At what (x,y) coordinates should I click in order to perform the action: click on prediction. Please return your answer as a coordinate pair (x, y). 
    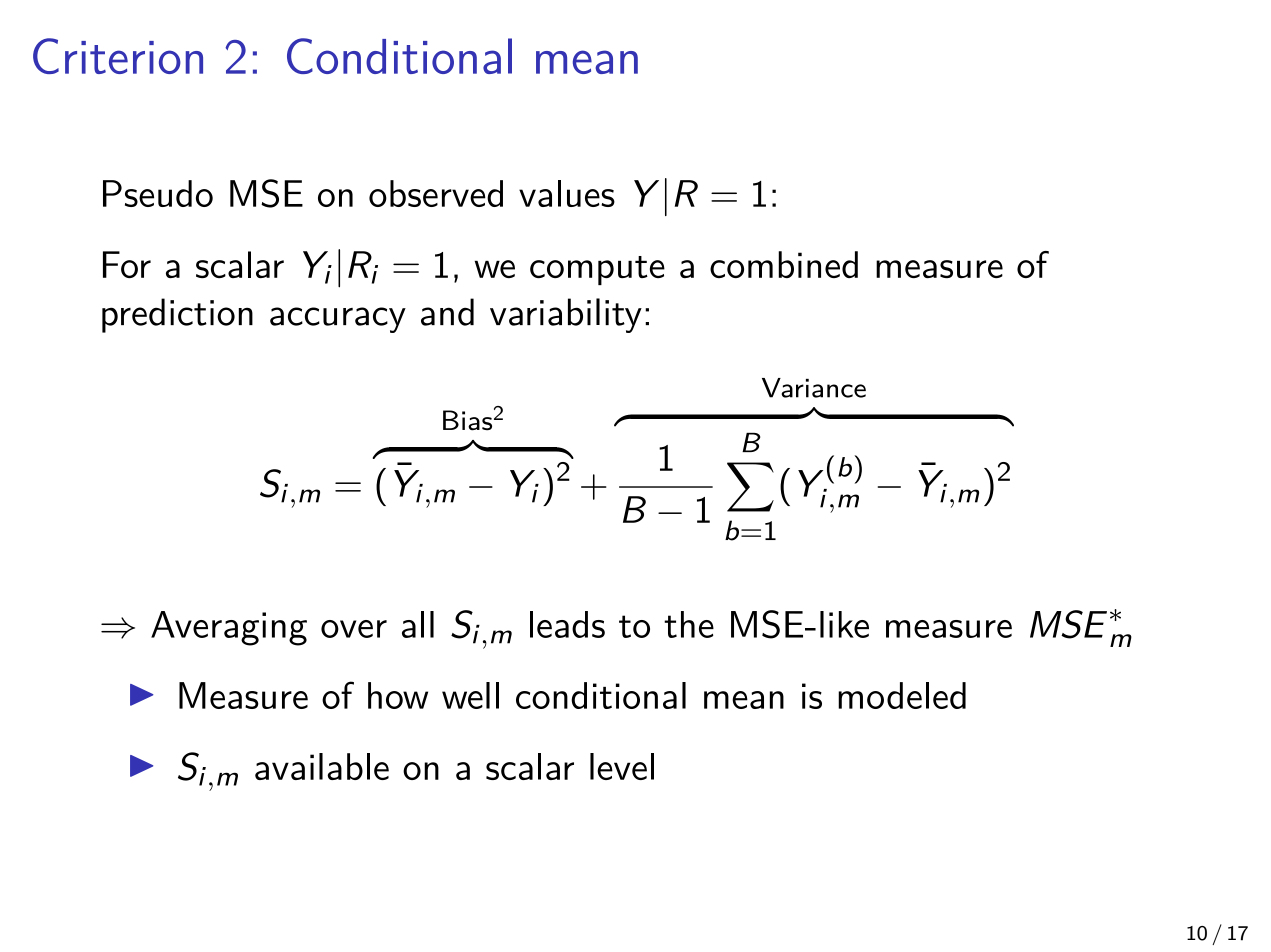
    Looking at the image, I should click on (177, 315).
